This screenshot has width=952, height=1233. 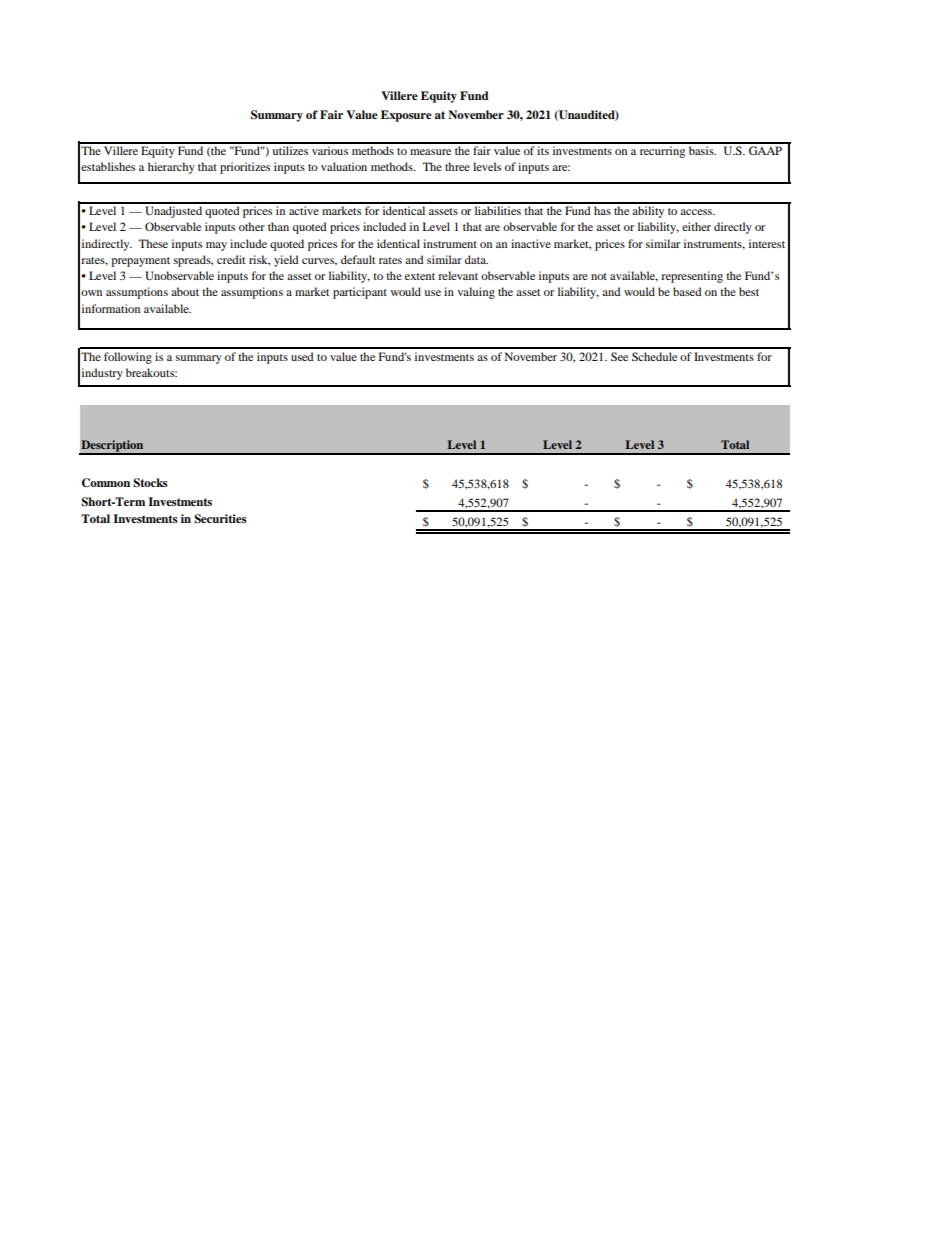 I want to click on Securities, so click(x=220, y=519).
